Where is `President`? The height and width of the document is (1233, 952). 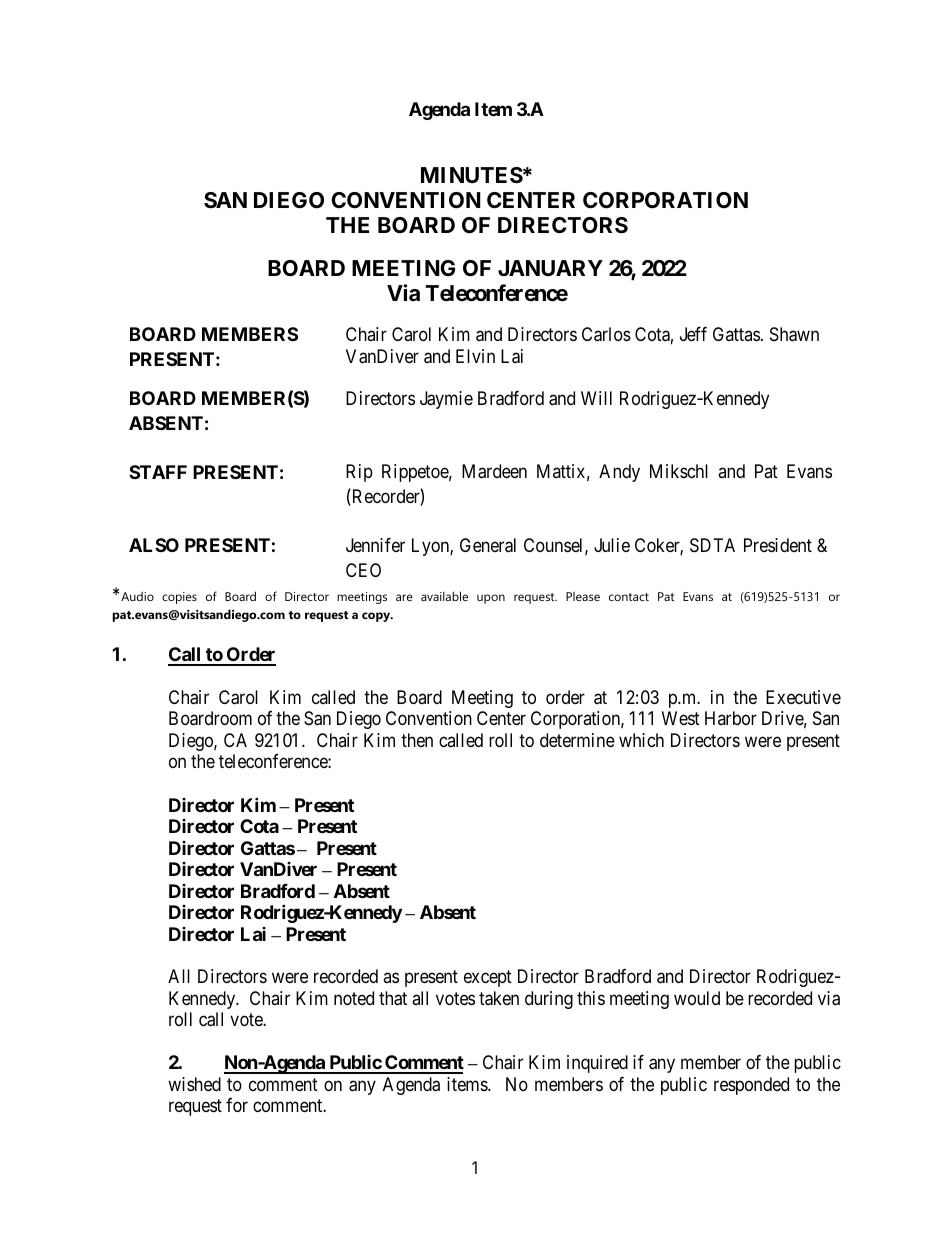
President is located at coordinates (778, 545).
